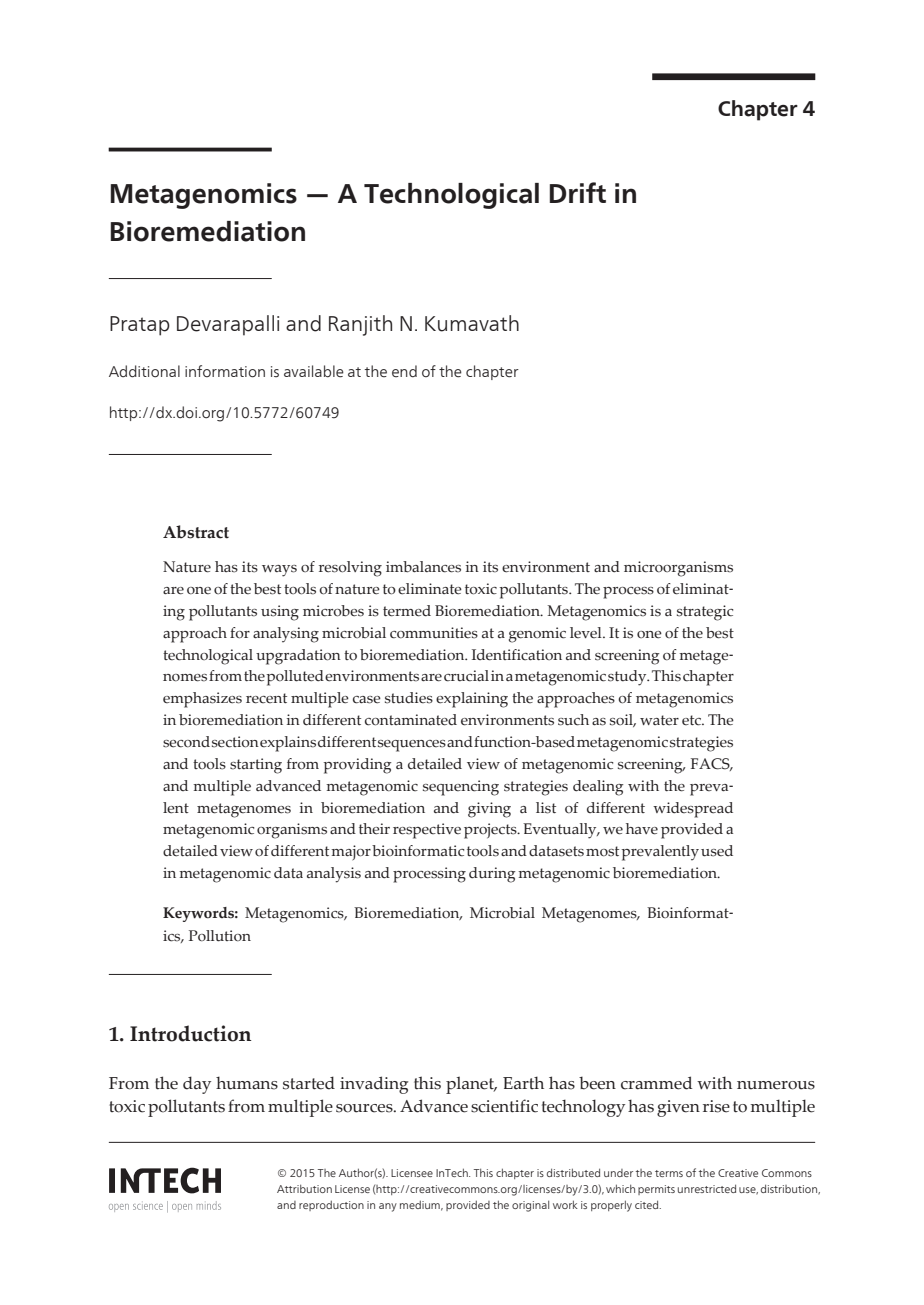 The height and width of the image is (1305, 924). Describe the element at coordinates (220, 936) in the image. I see `Pollution` at that location.
